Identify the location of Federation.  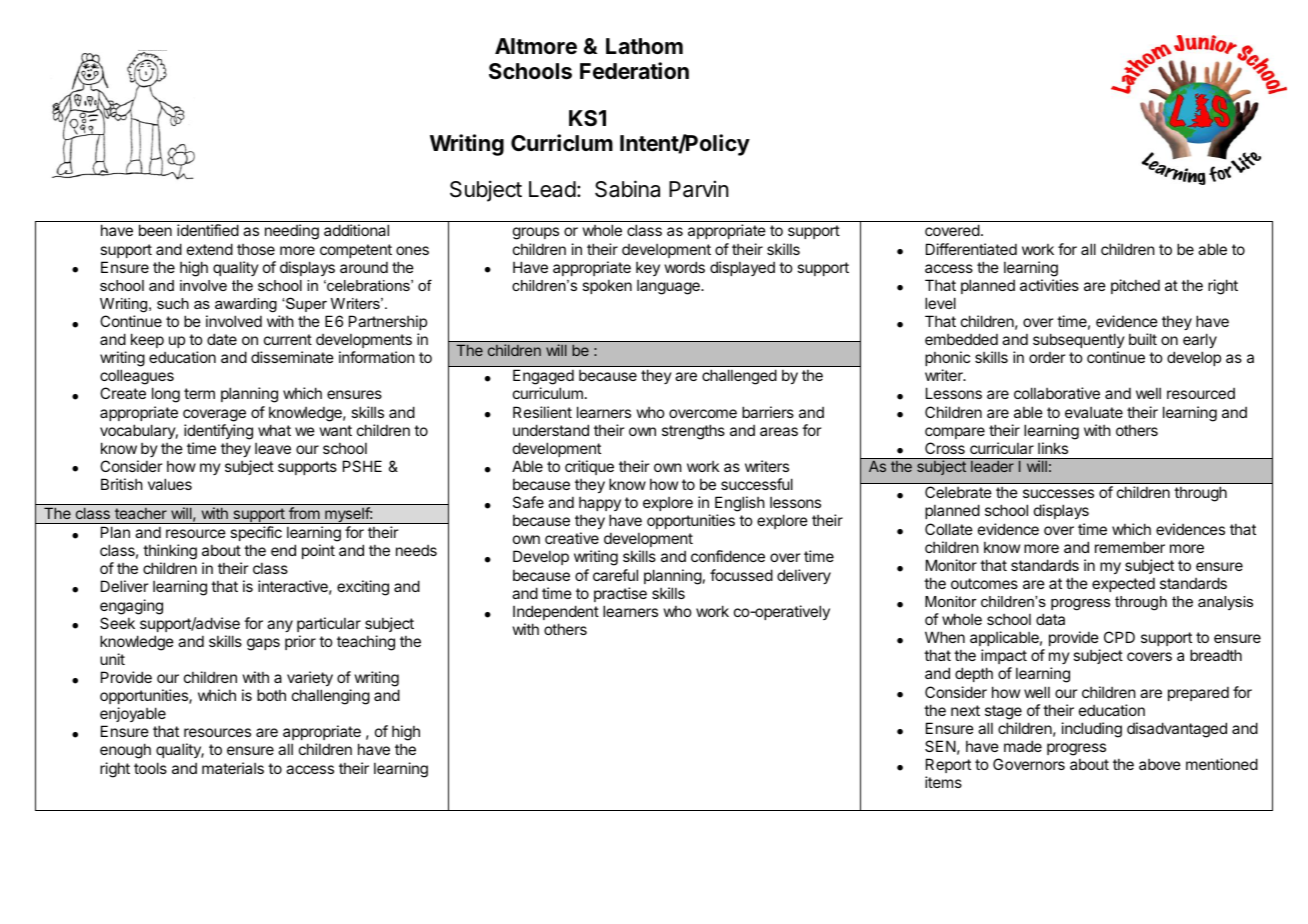
(634, 71).
